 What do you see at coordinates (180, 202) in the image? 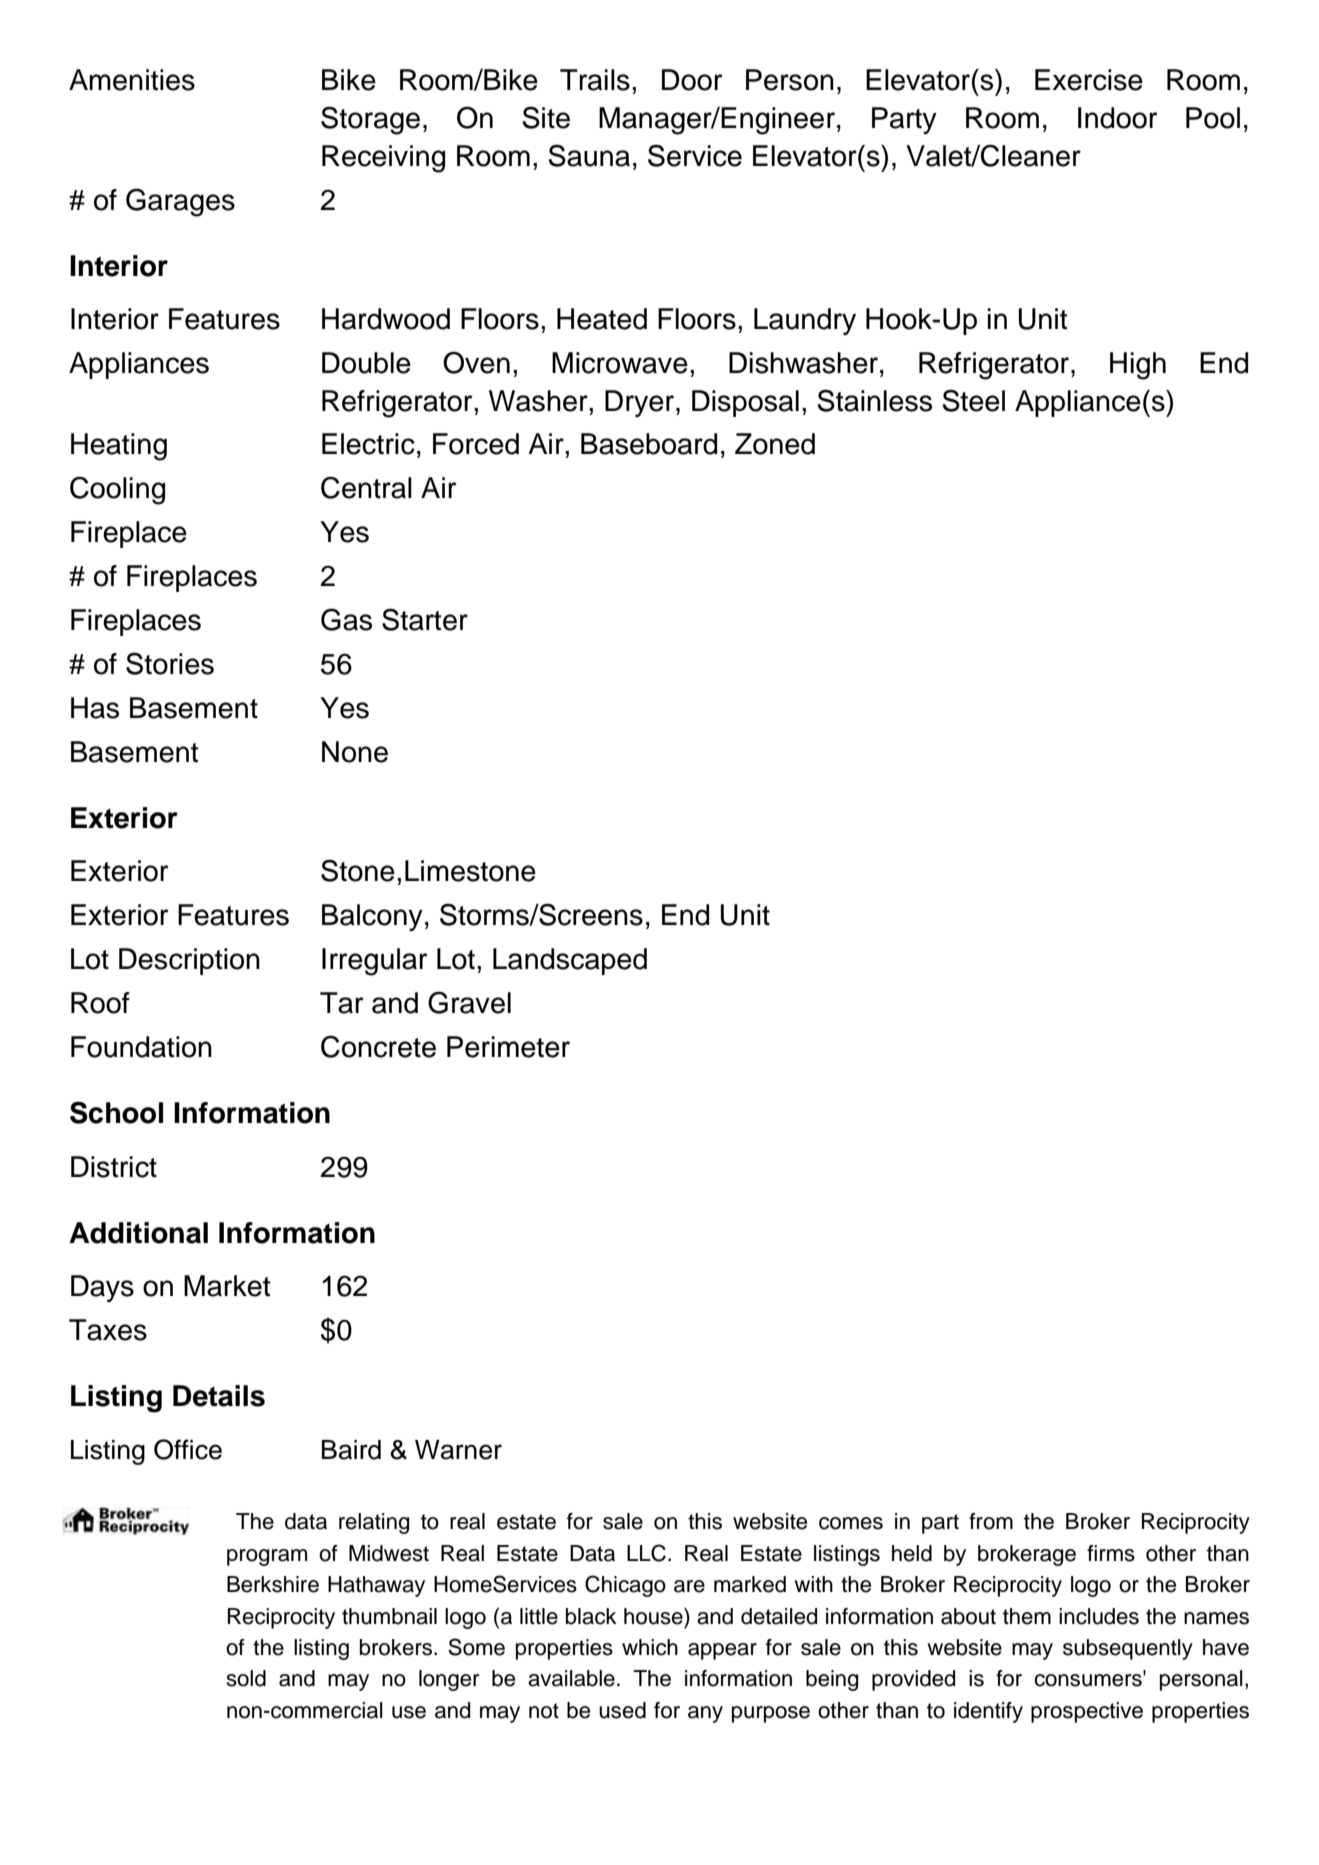
I see `Garages` at bounding box center [180, 202].
